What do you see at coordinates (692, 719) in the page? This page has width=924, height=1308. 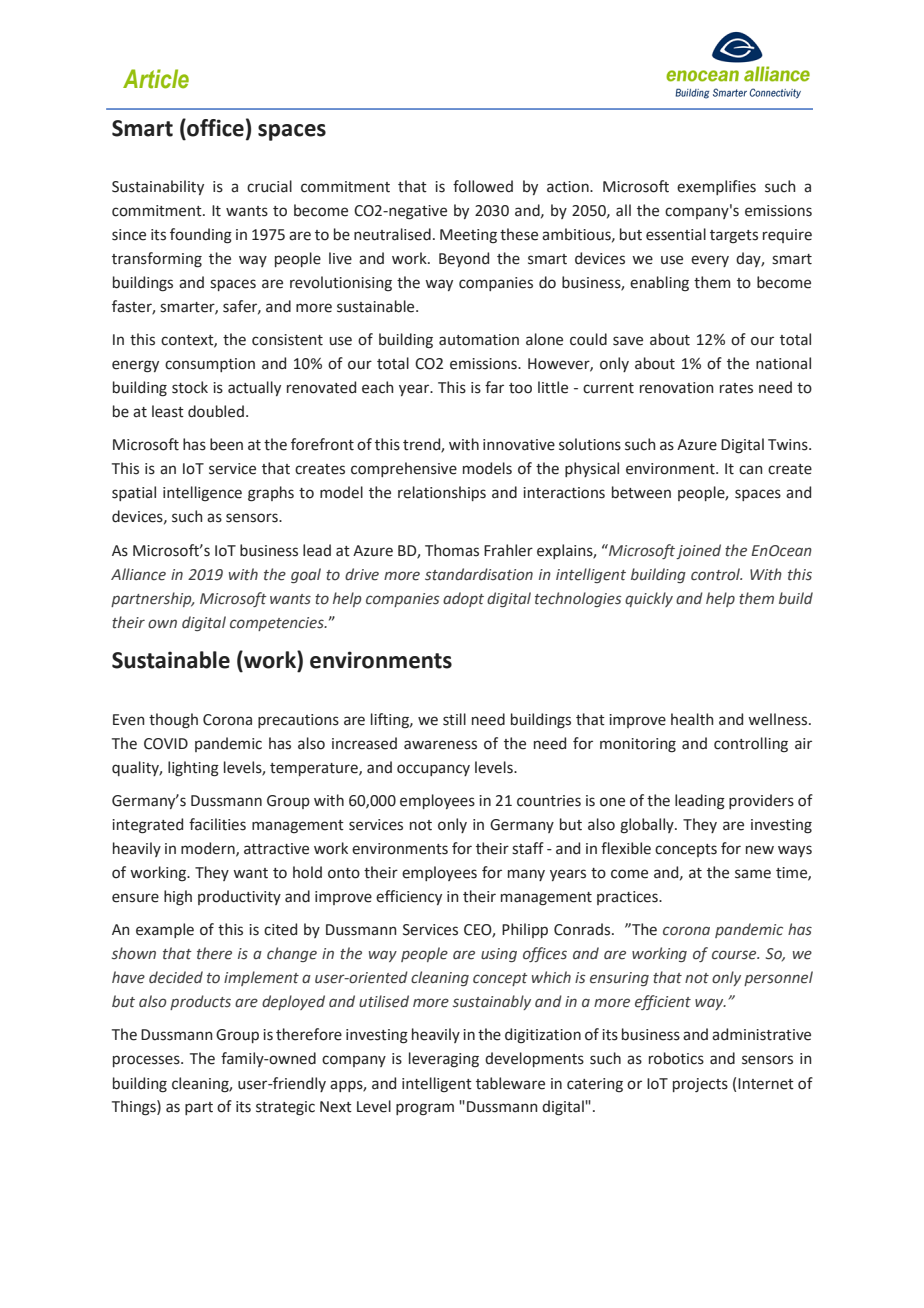 I see `health` at bounding box center [692, 719].
